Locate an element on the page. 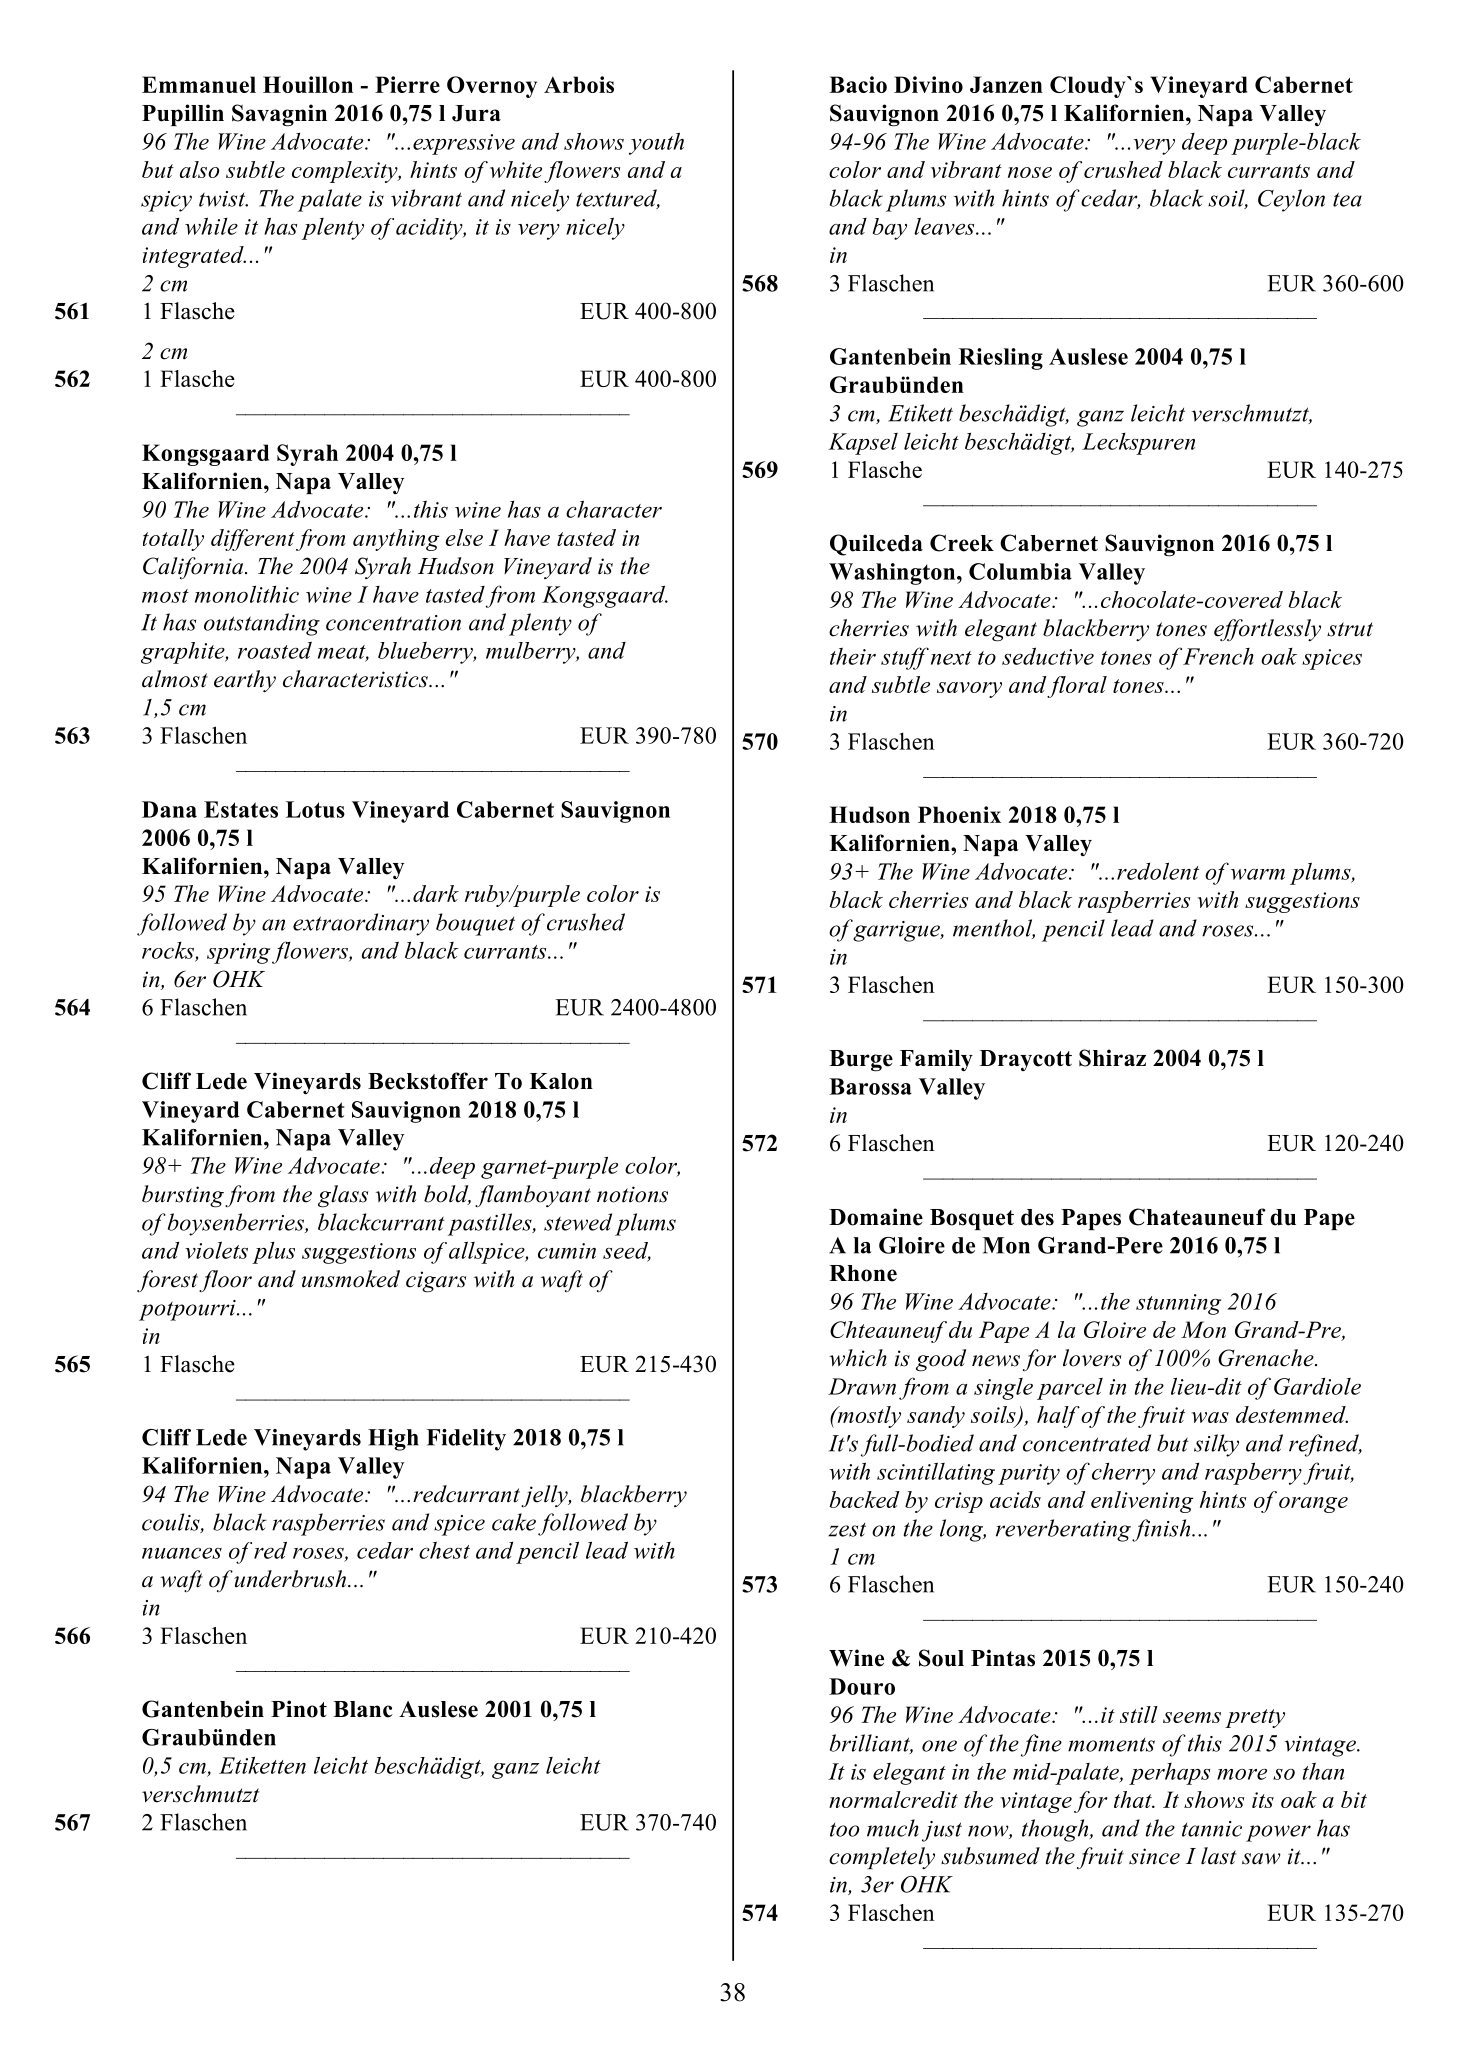 The image size is (1464, 2072). Ceylon is located at coordinates (1291, 200).
